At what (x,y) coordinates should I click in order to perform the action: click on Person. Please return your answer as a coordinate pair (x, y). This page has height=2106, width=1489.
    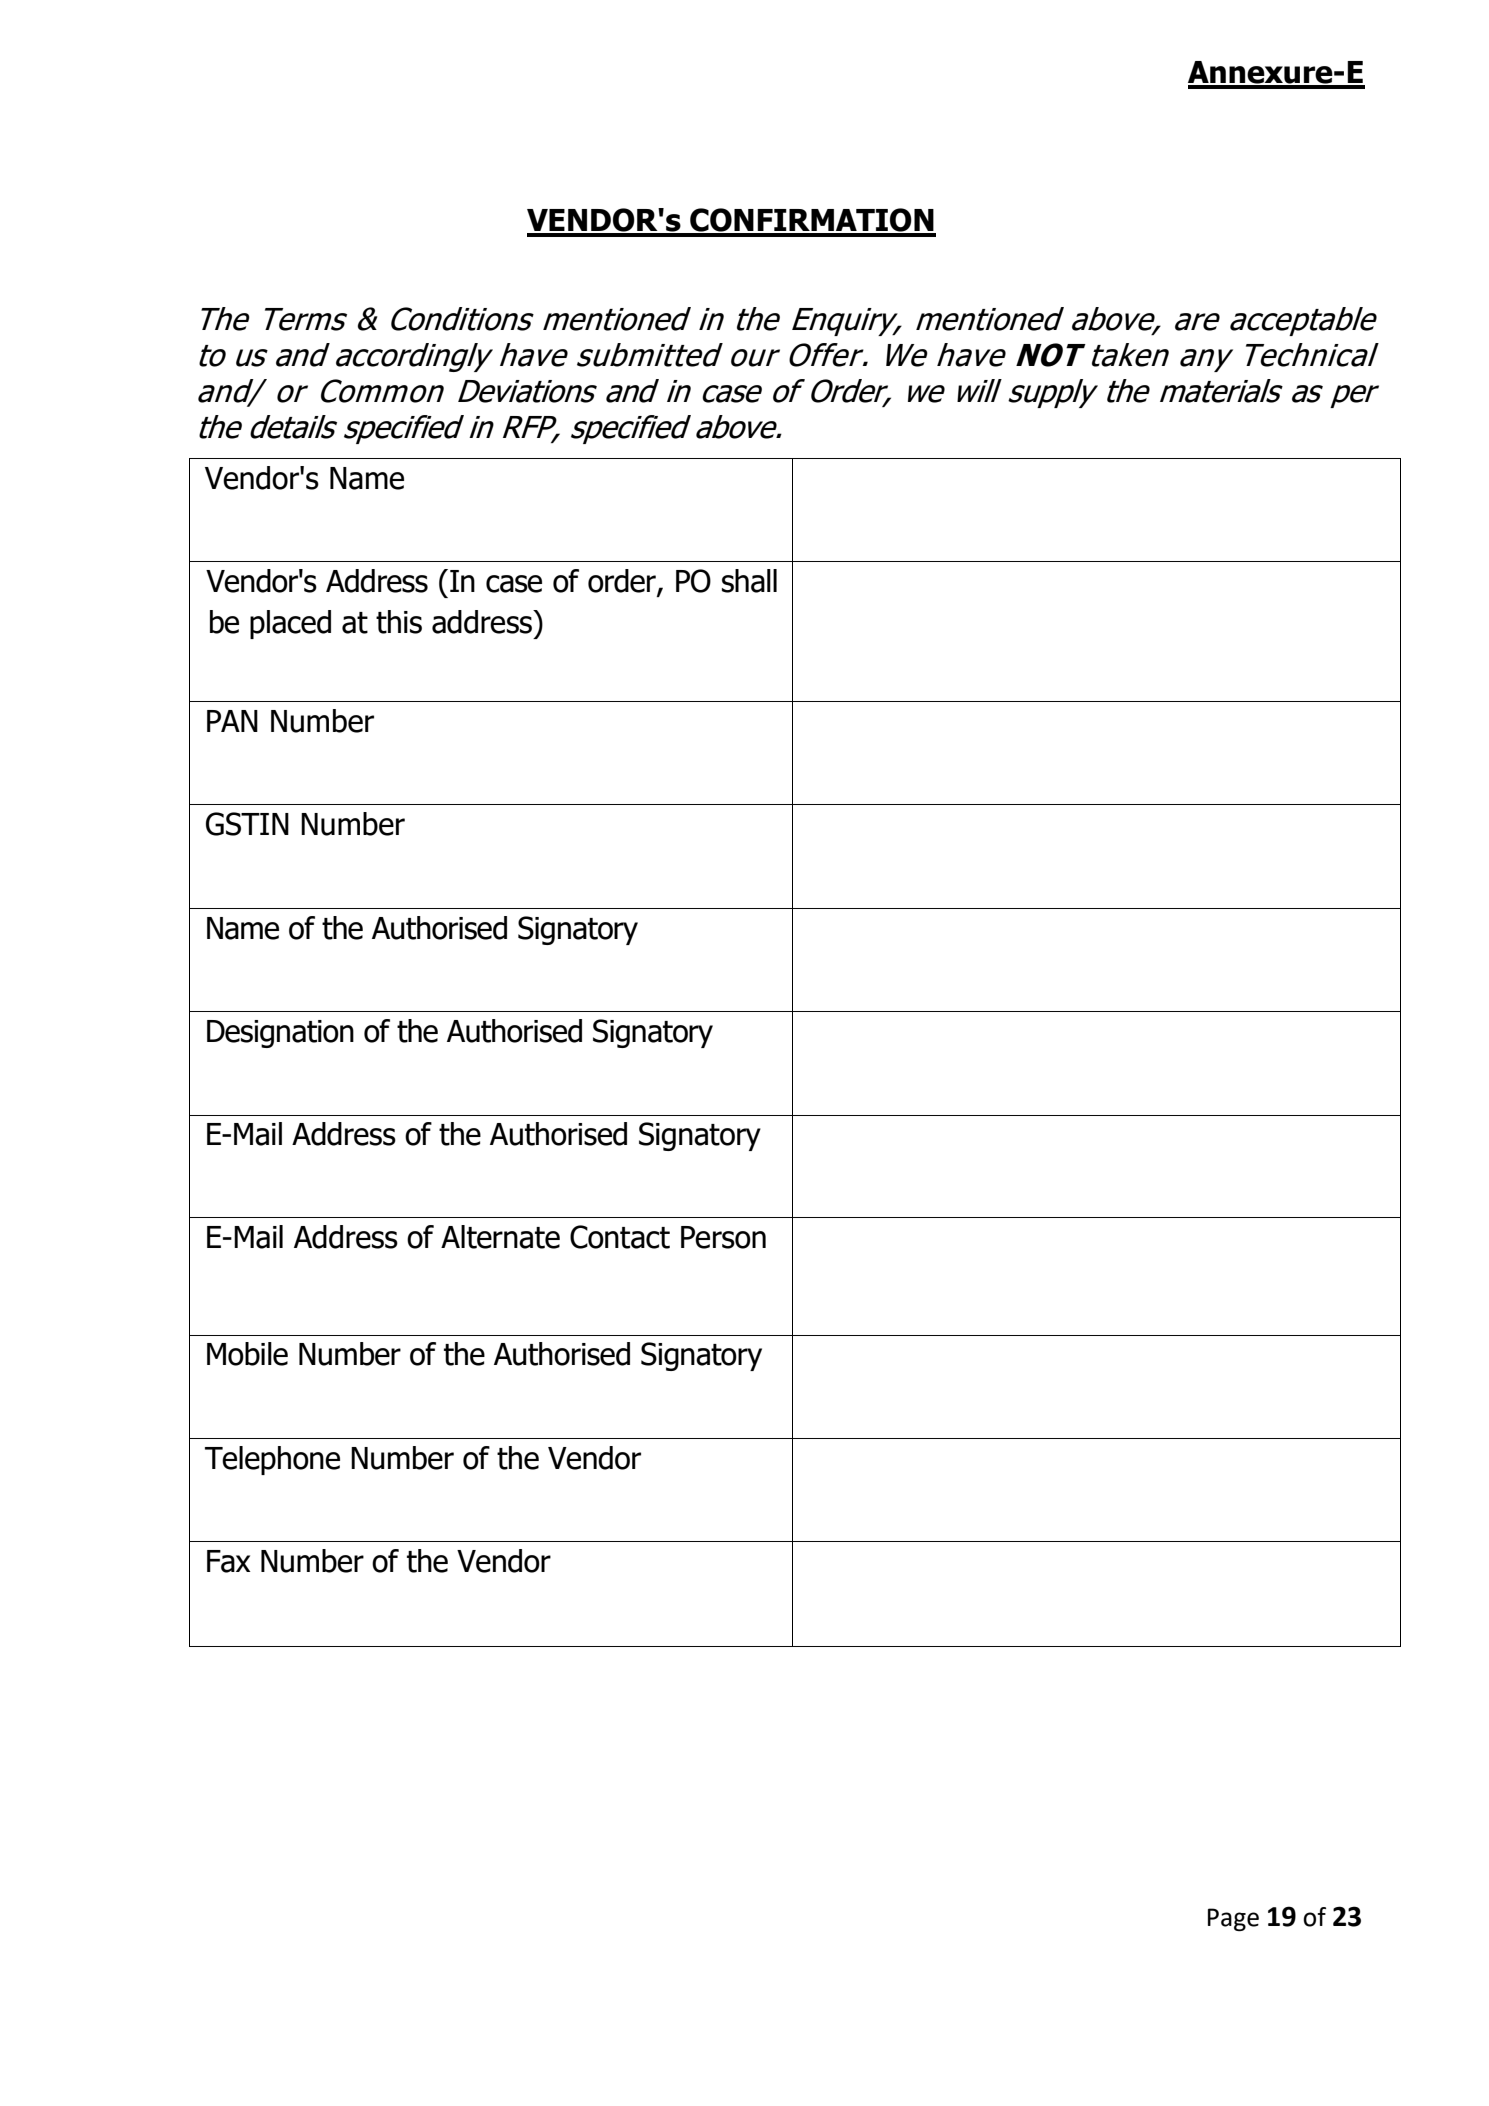
    Looking at the image, I should click on (723, 1237).
